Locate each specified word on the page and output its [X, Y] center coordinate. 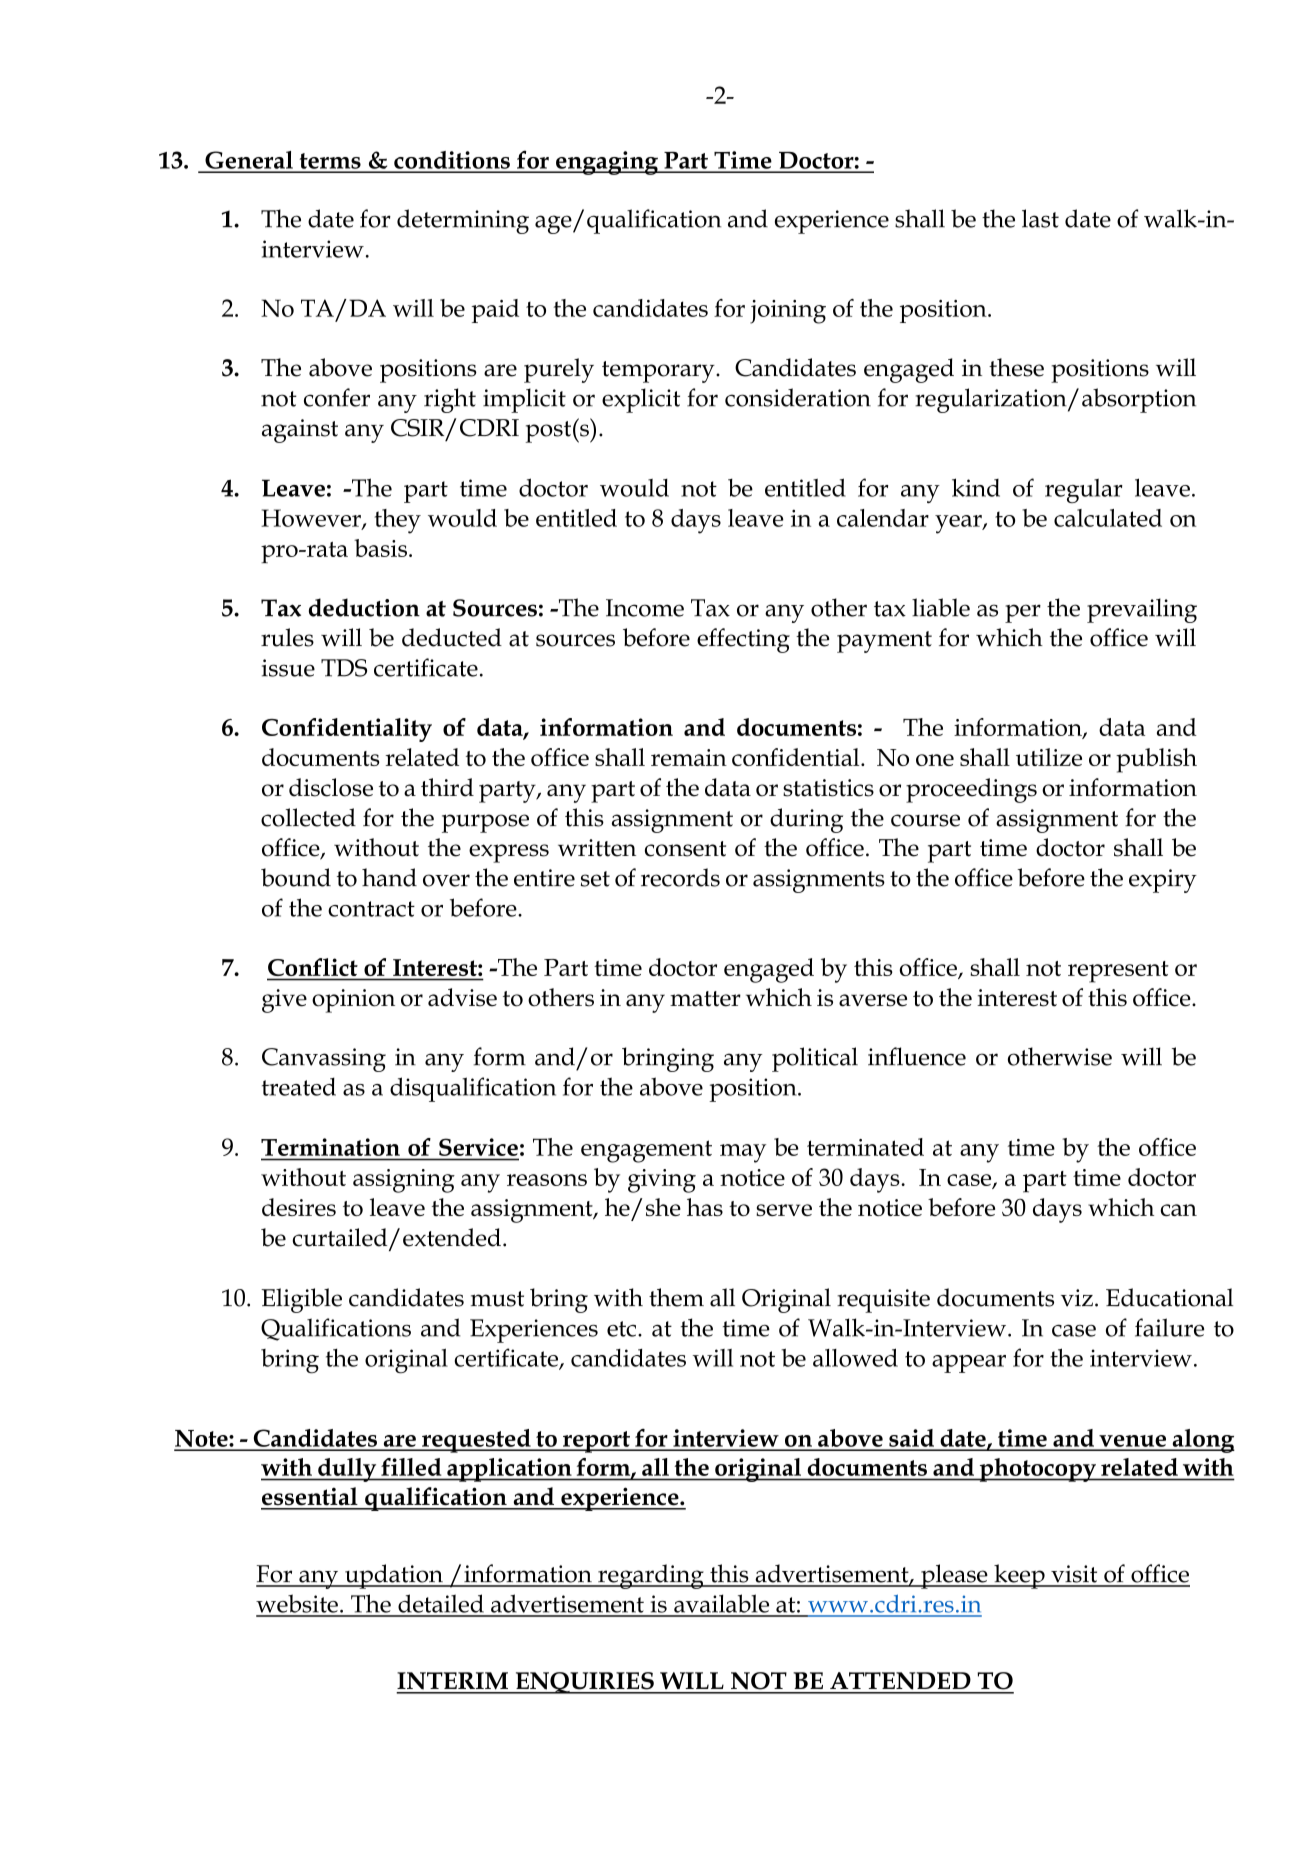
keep [1019, 1576]
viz [1077, 1298]
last [1040, 218]
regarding [651, 1576]
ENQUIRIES [584, 1683]
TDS [344, 668]
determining [463, 221]
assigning [404, 1181]
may [743, 1153]
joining [788, 312]
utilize [1049, 757]
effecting [743, 640]
